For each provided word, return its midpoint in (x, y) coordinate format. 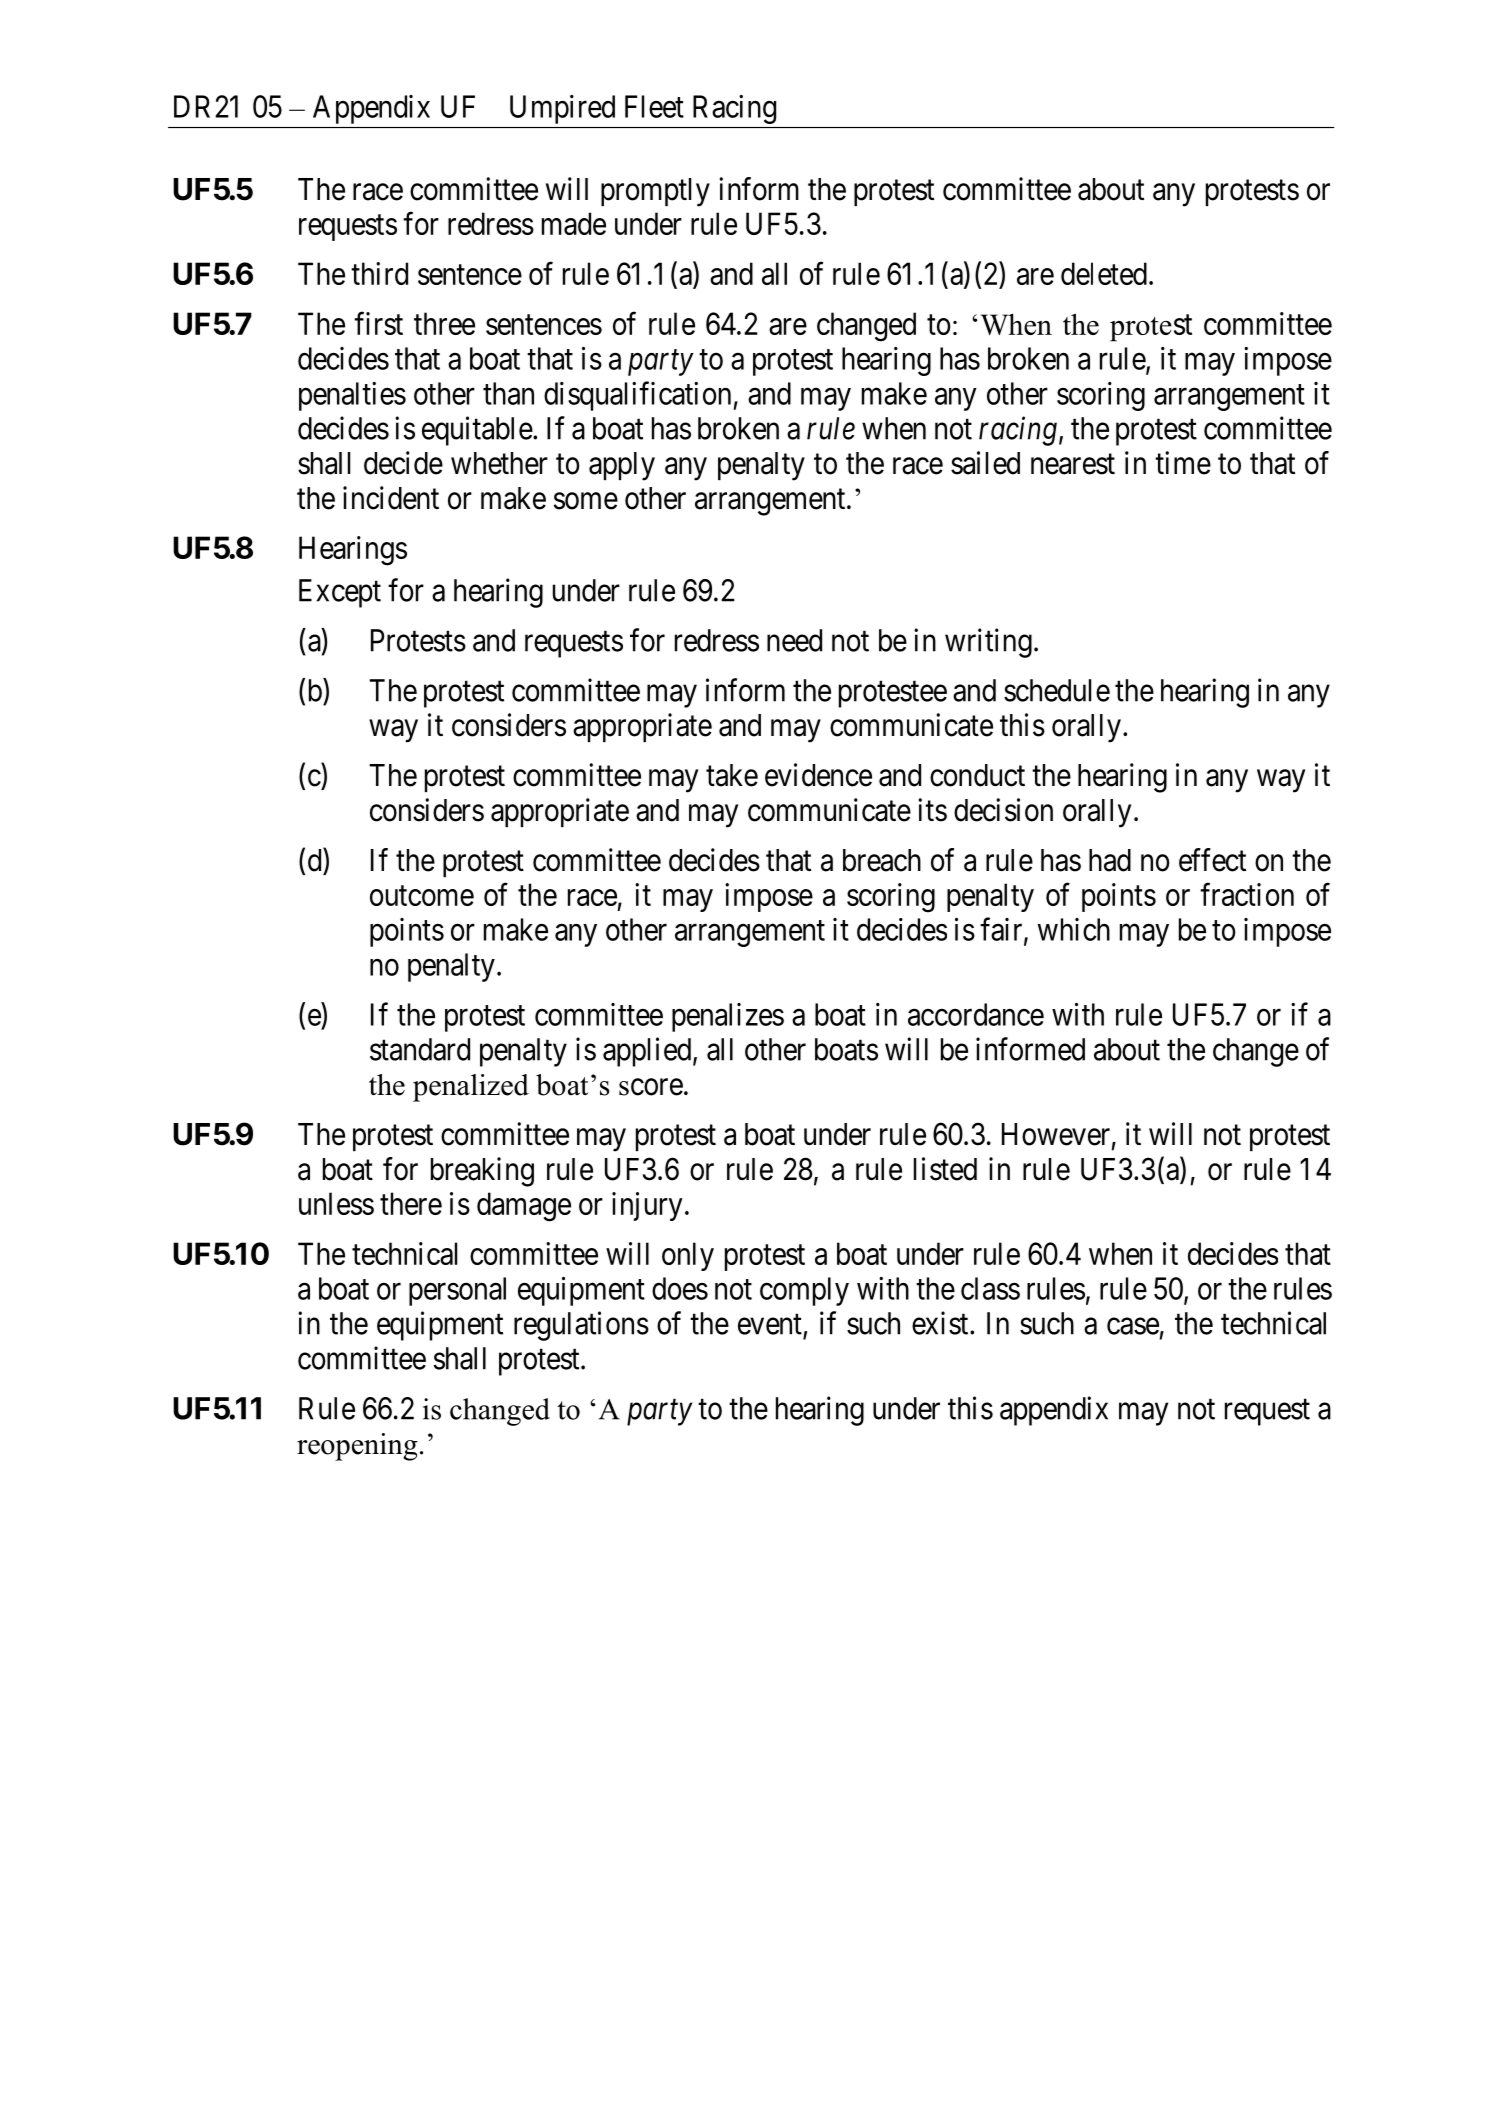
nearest (1073, 464)
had (1110, 860)
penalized (471, 1088)
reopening (357, 1447)
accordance (976, 1014)
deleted (1104, 273)
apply (622, 466)
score (651, 1087)
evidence (818, 775)
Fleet (654, 106)
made (574, 223)
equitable (477, 431)
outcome (422, 896)
